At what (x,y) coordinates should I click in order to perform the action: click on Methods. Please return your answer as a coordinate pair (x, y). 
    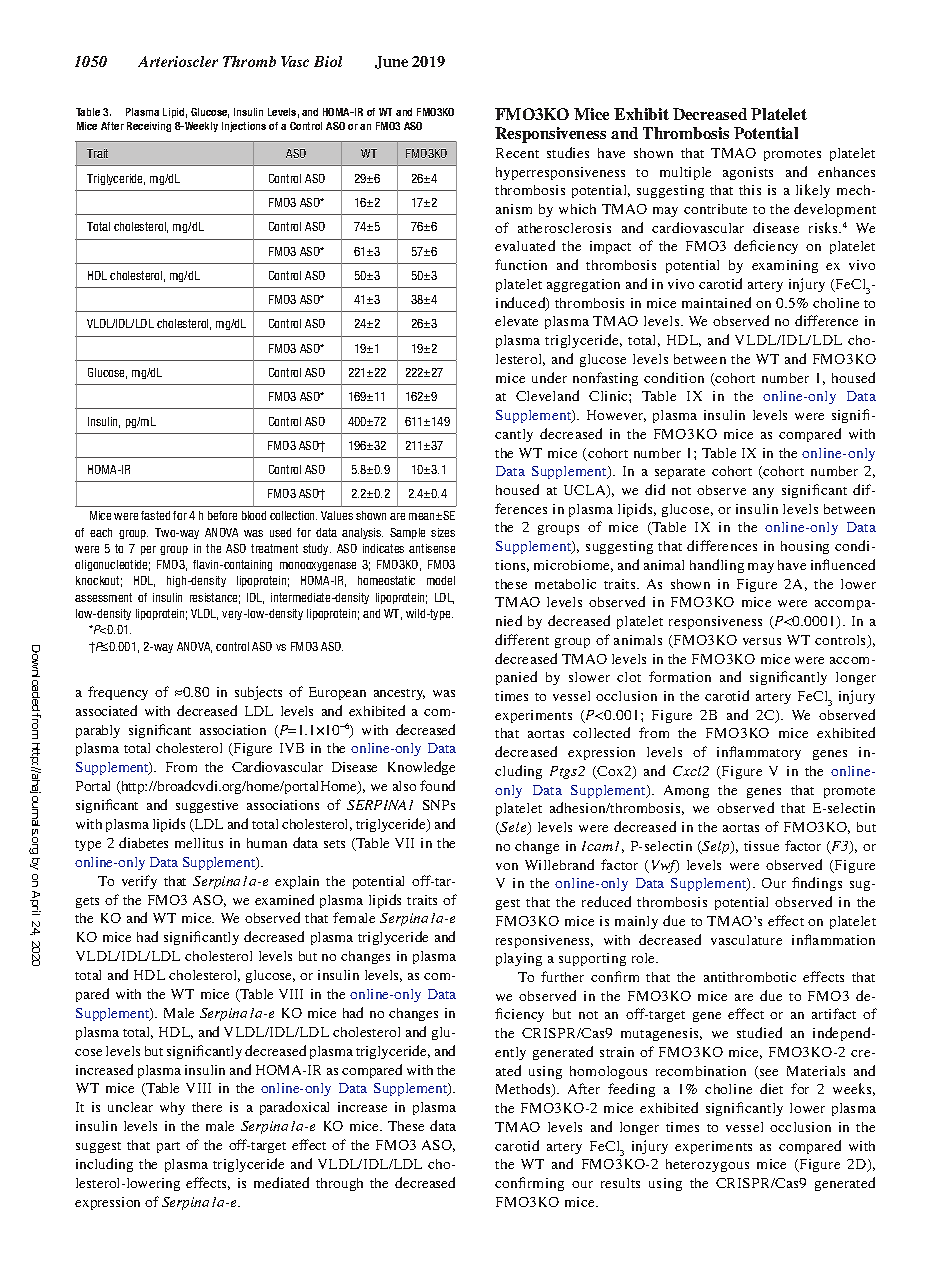
    Looking at the image, I should click on (524, 1090).
